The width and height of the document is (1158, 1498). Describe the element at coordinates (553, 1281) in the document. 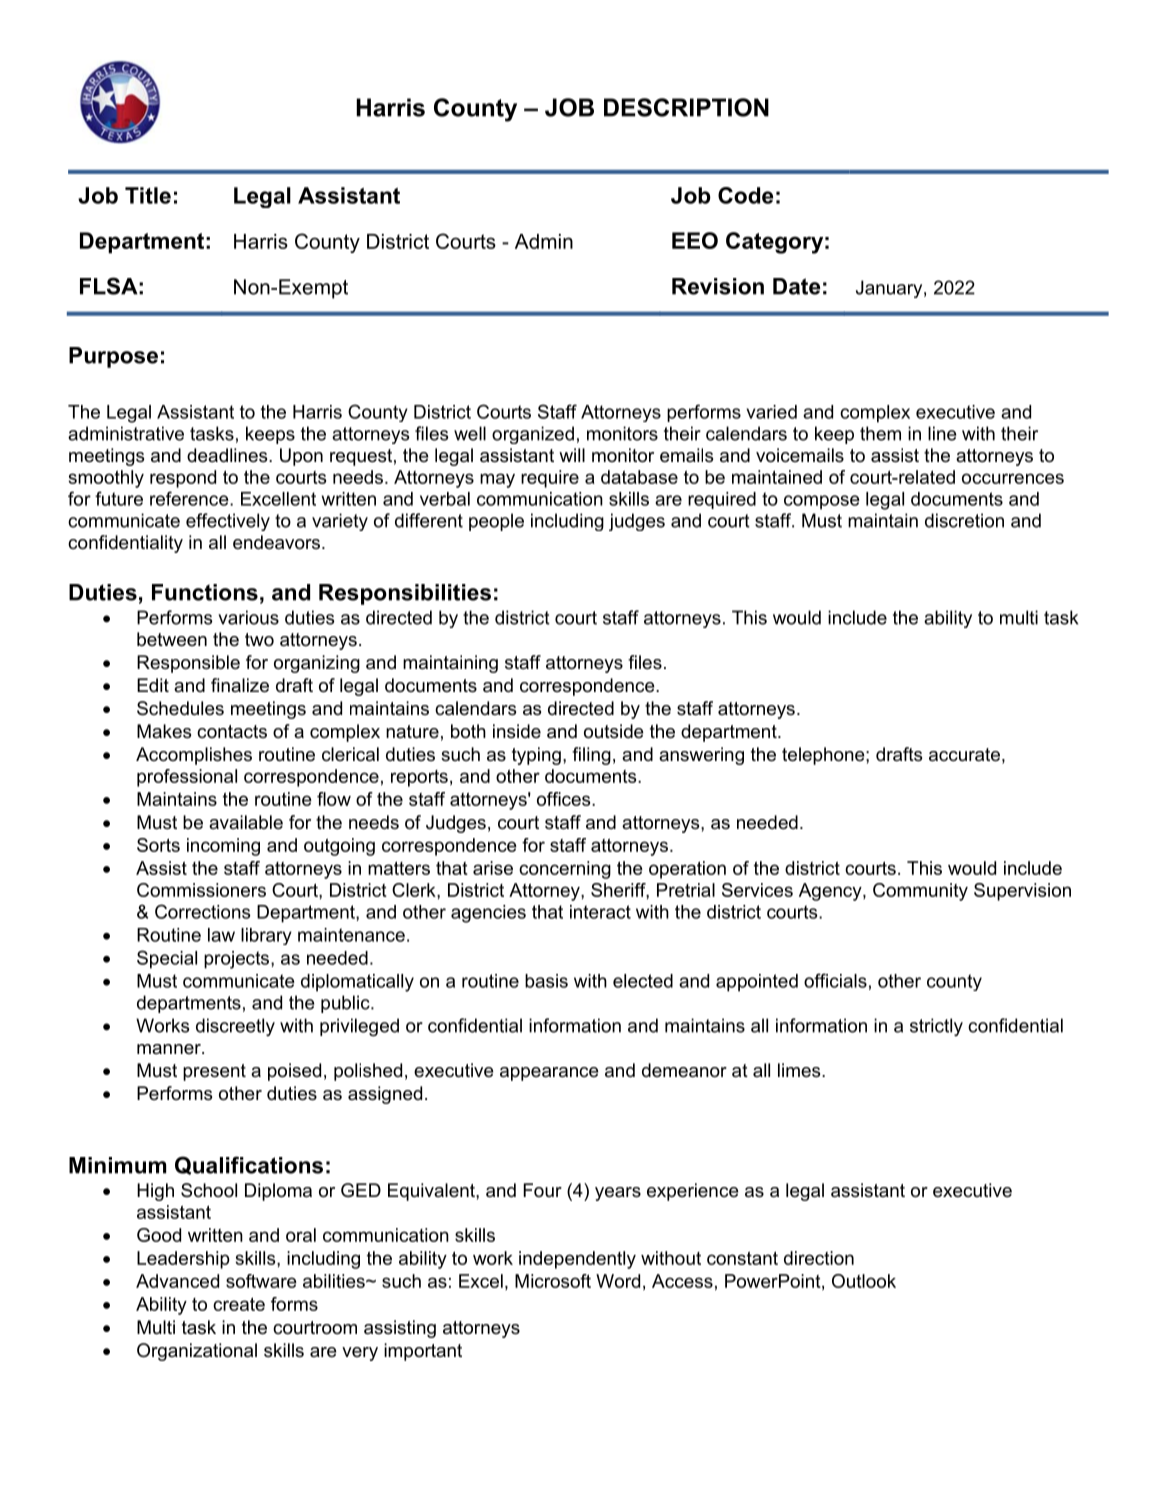

I see `Microsoft` at that location.
